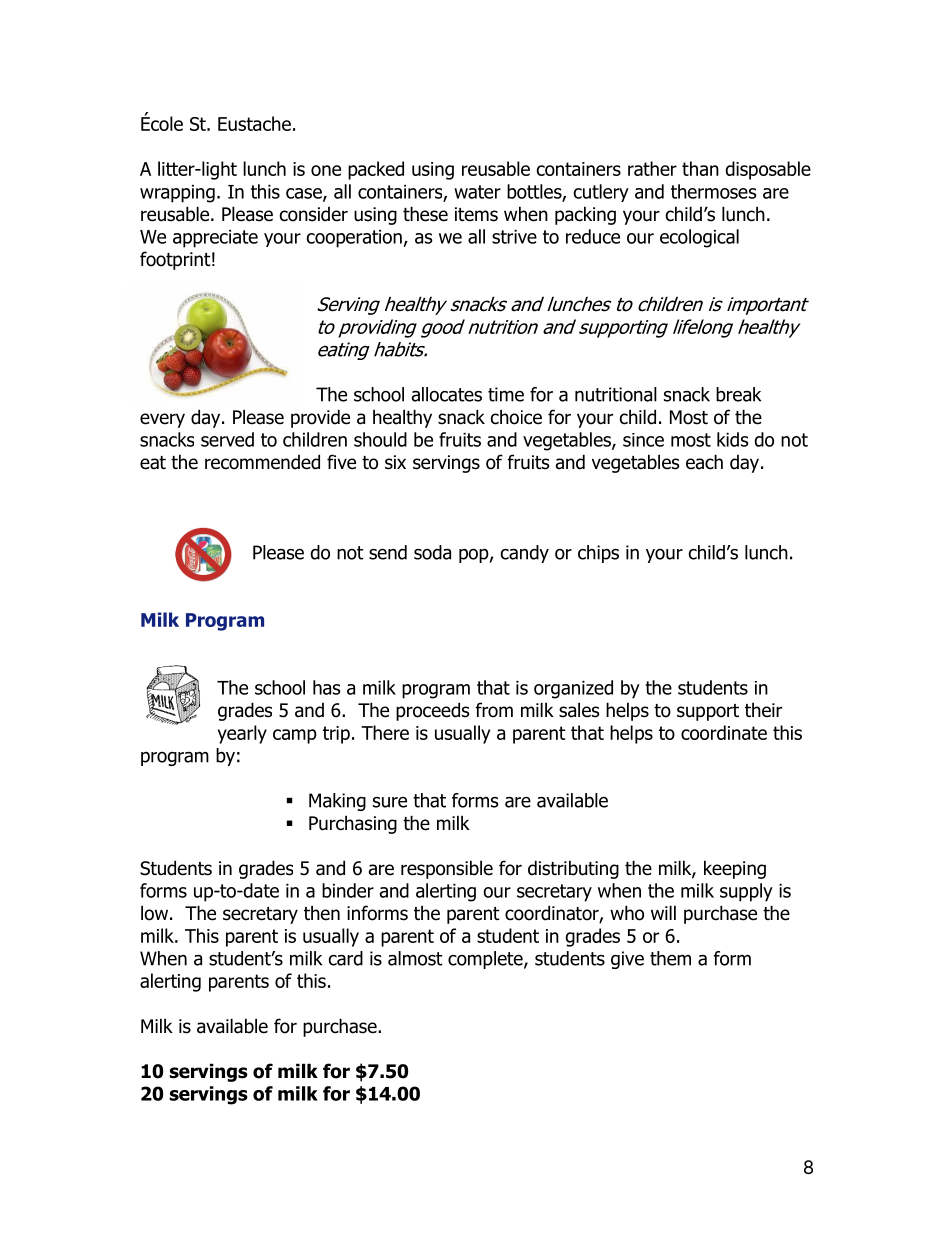 This screenshot has height=1233, width=952. What do you see at coordinates (262, 462) in the screenshot?
I see `recommended` at bounding box center [262, 462].
